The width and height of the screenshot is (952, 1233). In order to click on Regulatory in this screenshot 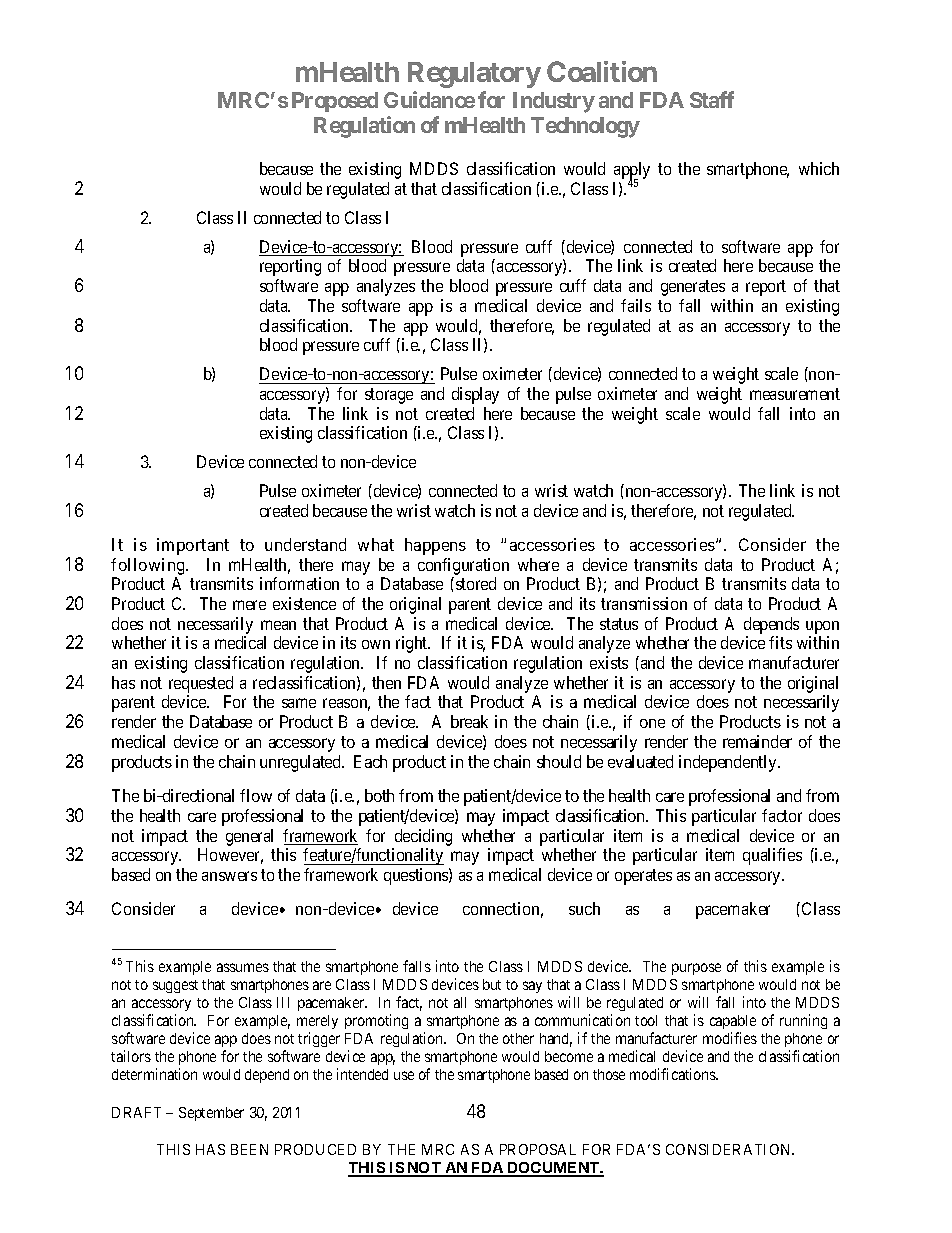, I will do `click(474, 75)`.
